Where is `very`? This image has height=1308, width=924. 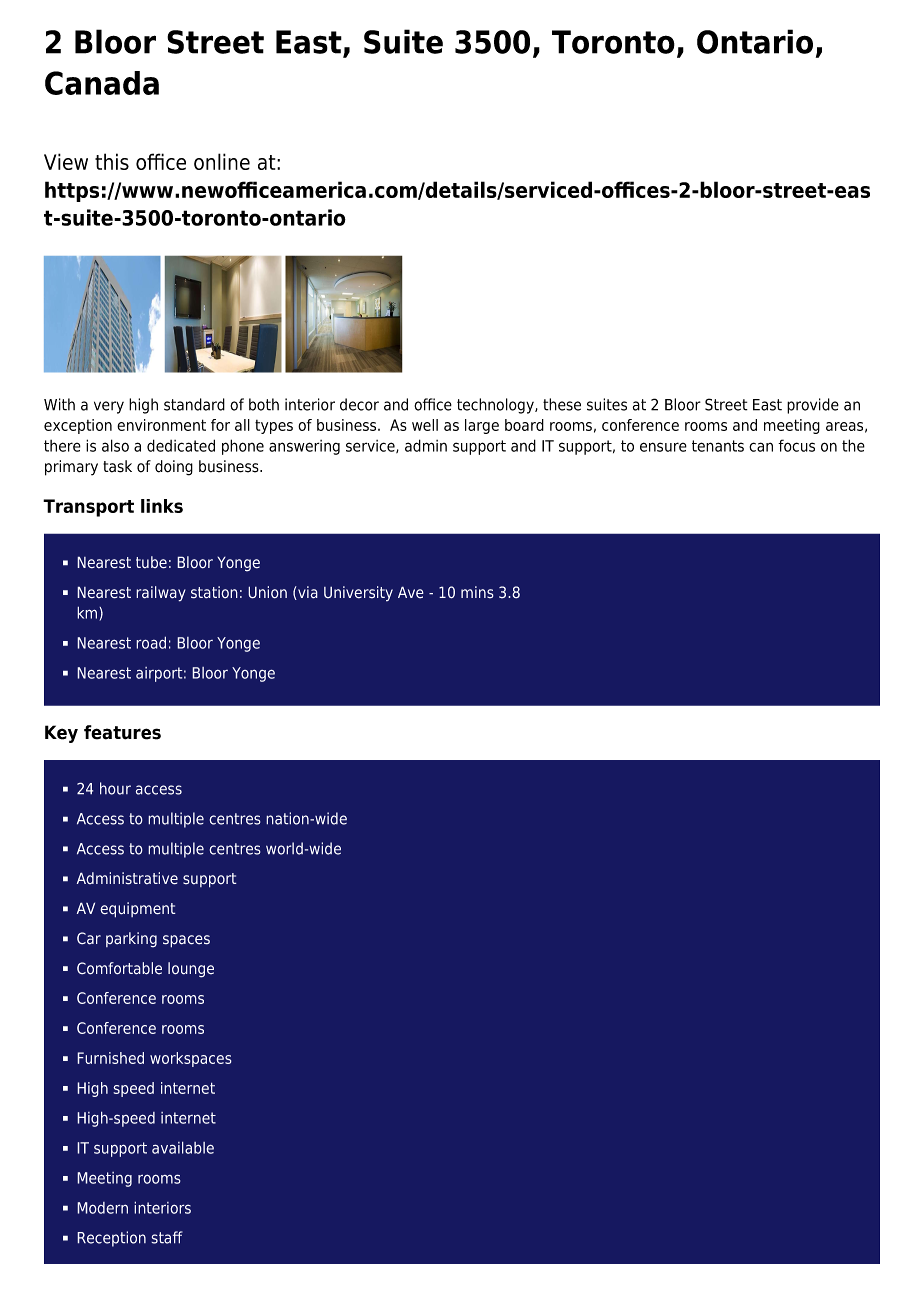 very is located at coordinates (109, 407).
